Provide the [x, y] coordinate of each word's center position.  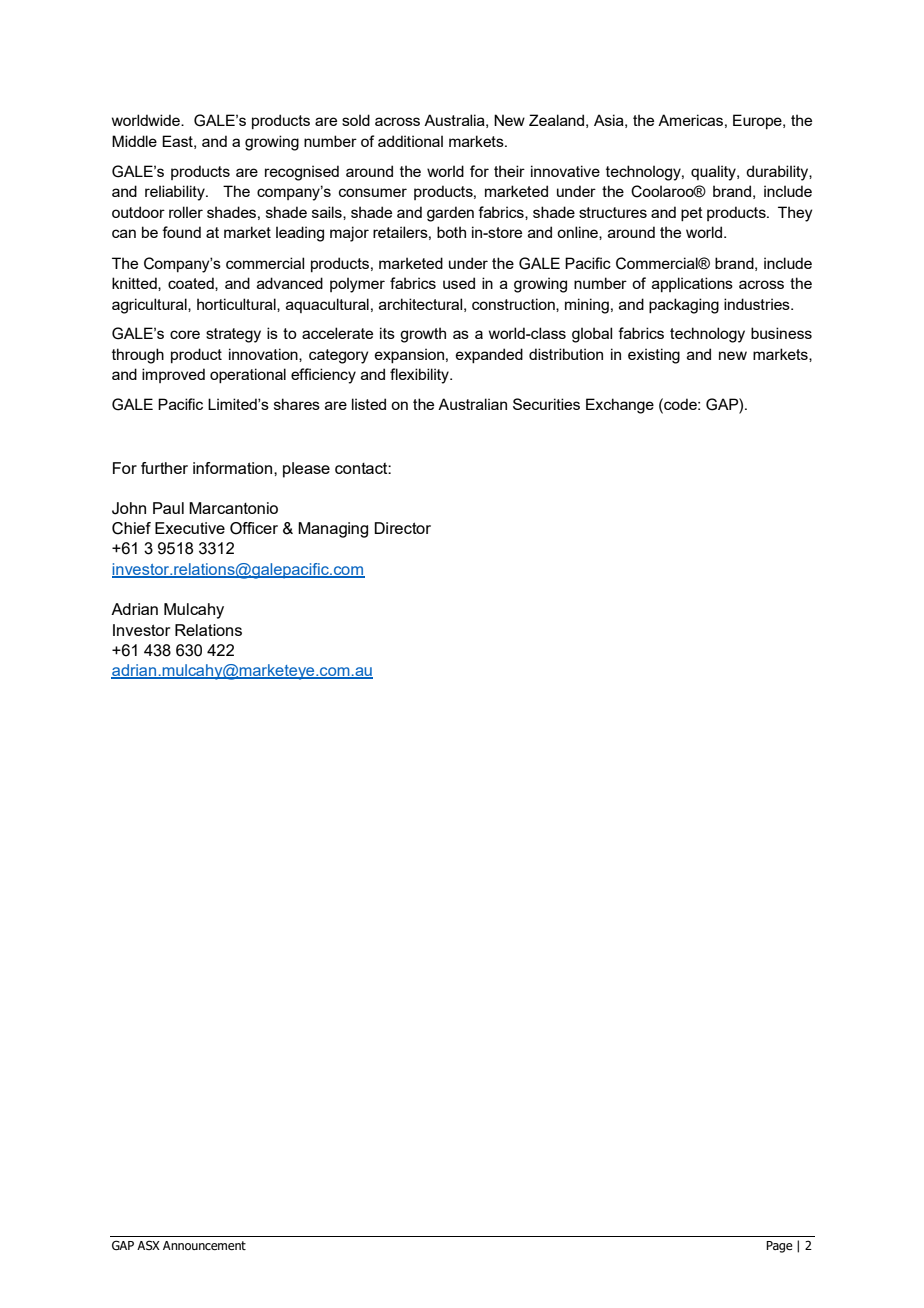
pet [692, 214]
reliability [176, 193]
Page [779, 1247]
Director [402, 528]
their [509, 171]
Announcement [204, 1245]
